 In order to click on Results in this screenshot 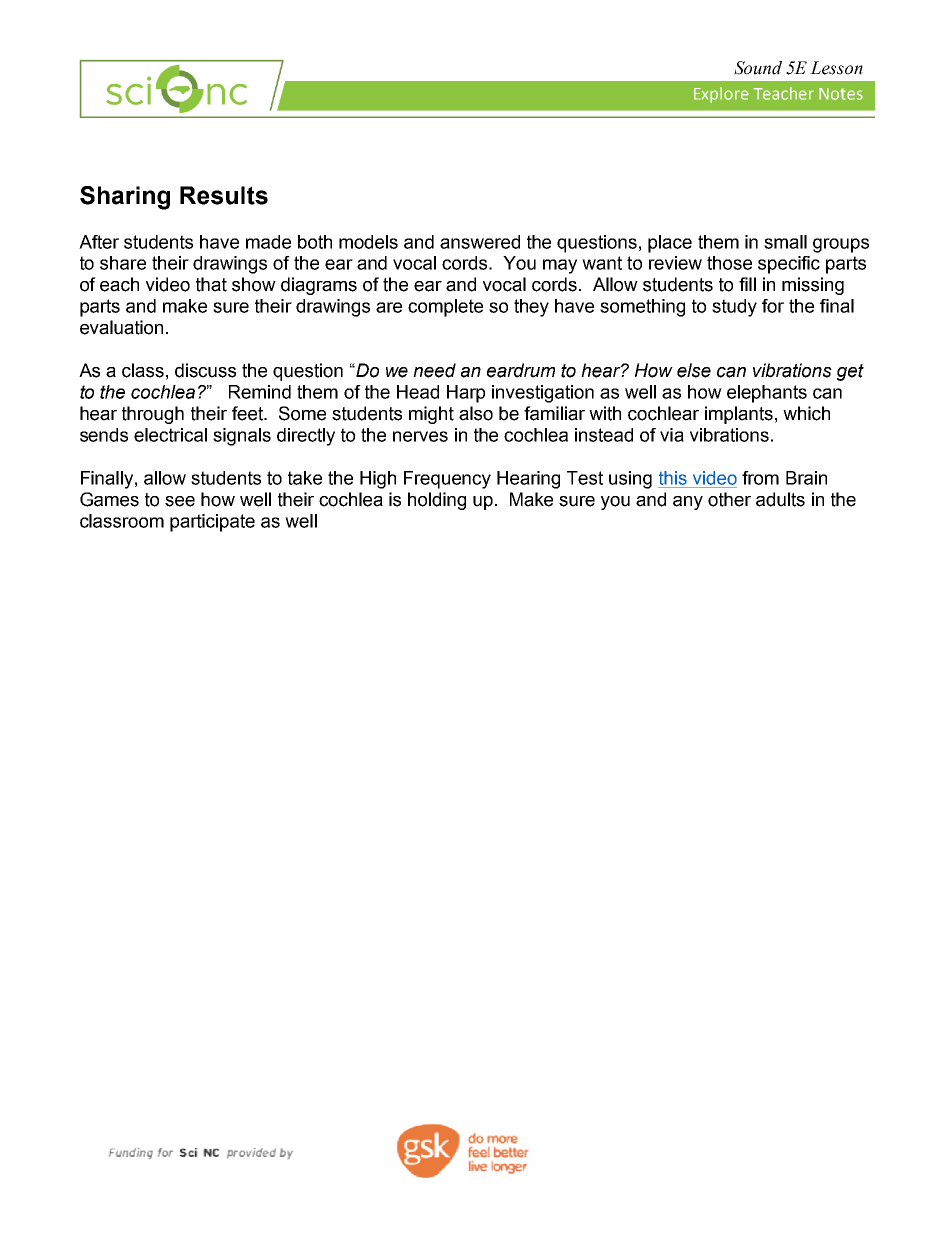, I will do `click(224, 195)`.
